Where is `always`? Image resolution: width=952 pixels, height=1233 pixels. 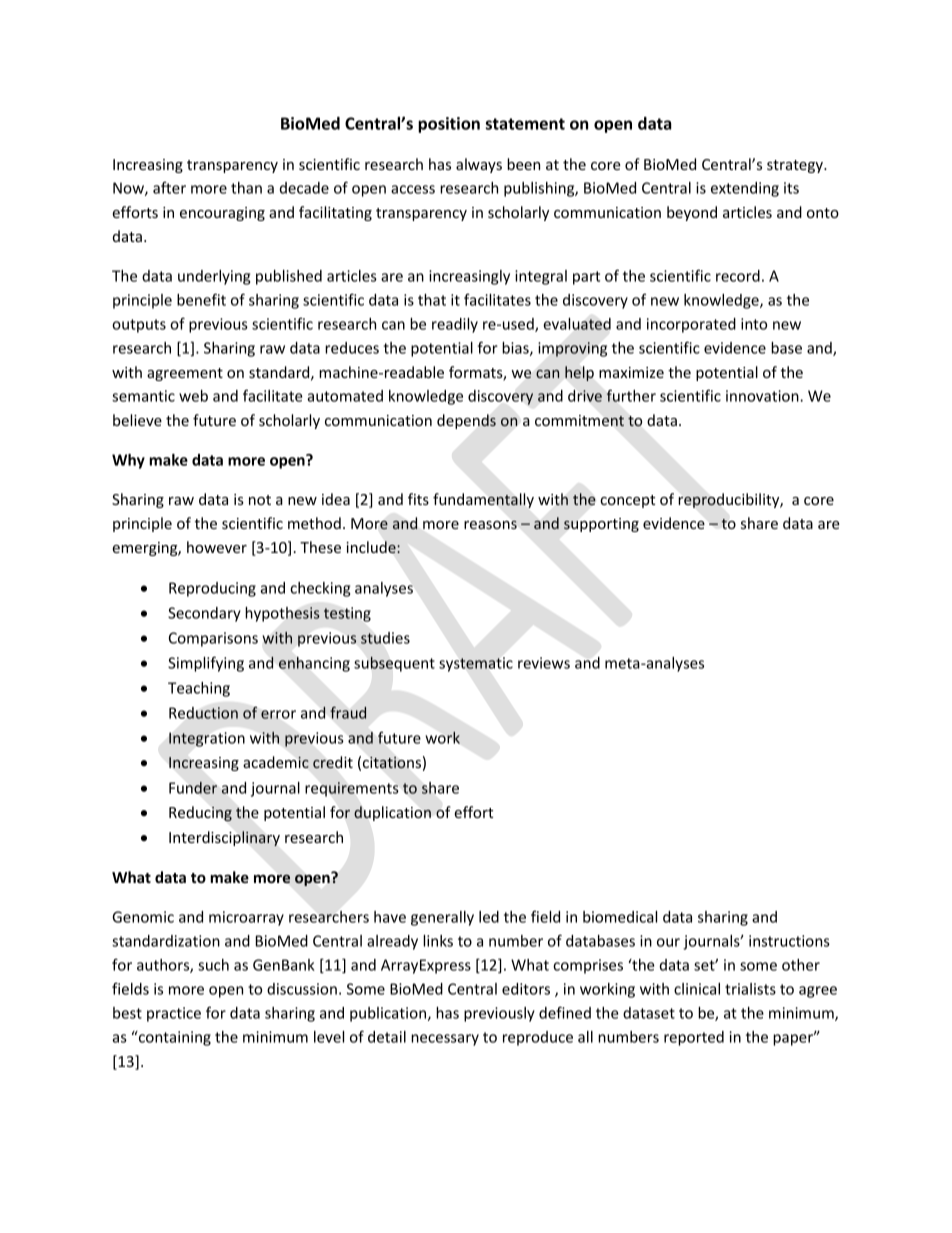 always is located at coordinates (479, 165).
